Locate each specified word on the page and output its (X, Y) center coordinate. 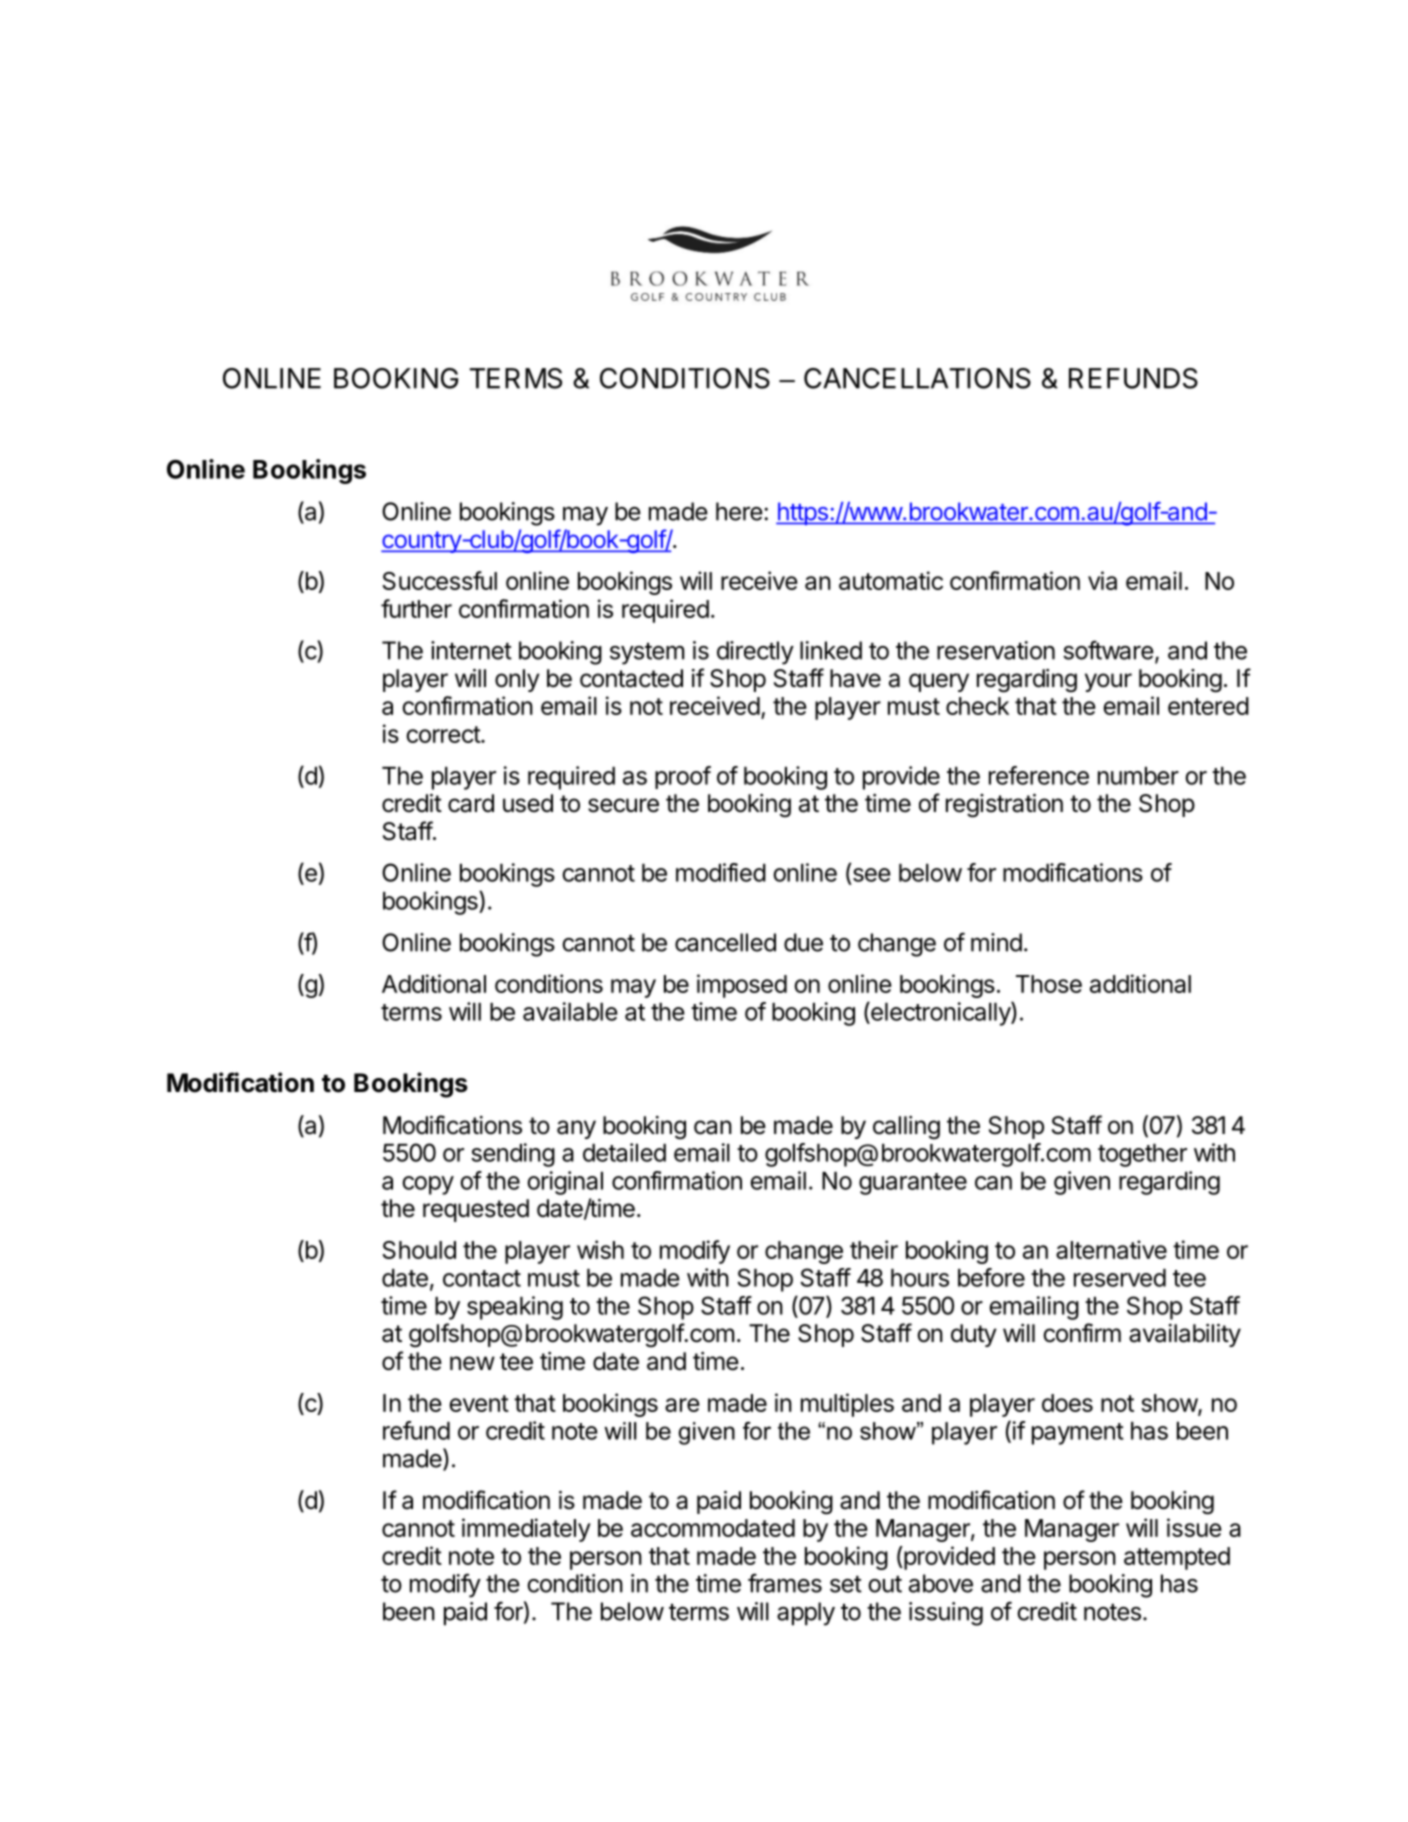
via (1102, 580)
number (1138, 776)
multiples (847, 1405)
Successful (439, 580)
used (528, 803)
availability (1185, 1335)
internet (471, 650)
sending (513, 1155)
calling (906, 1128)
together (1142, 1155)
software (1108, 650)
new (472, 1363)
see (870, 876)
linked (831, 650)
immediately (526, 1530)
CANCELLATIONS (917, 378)
